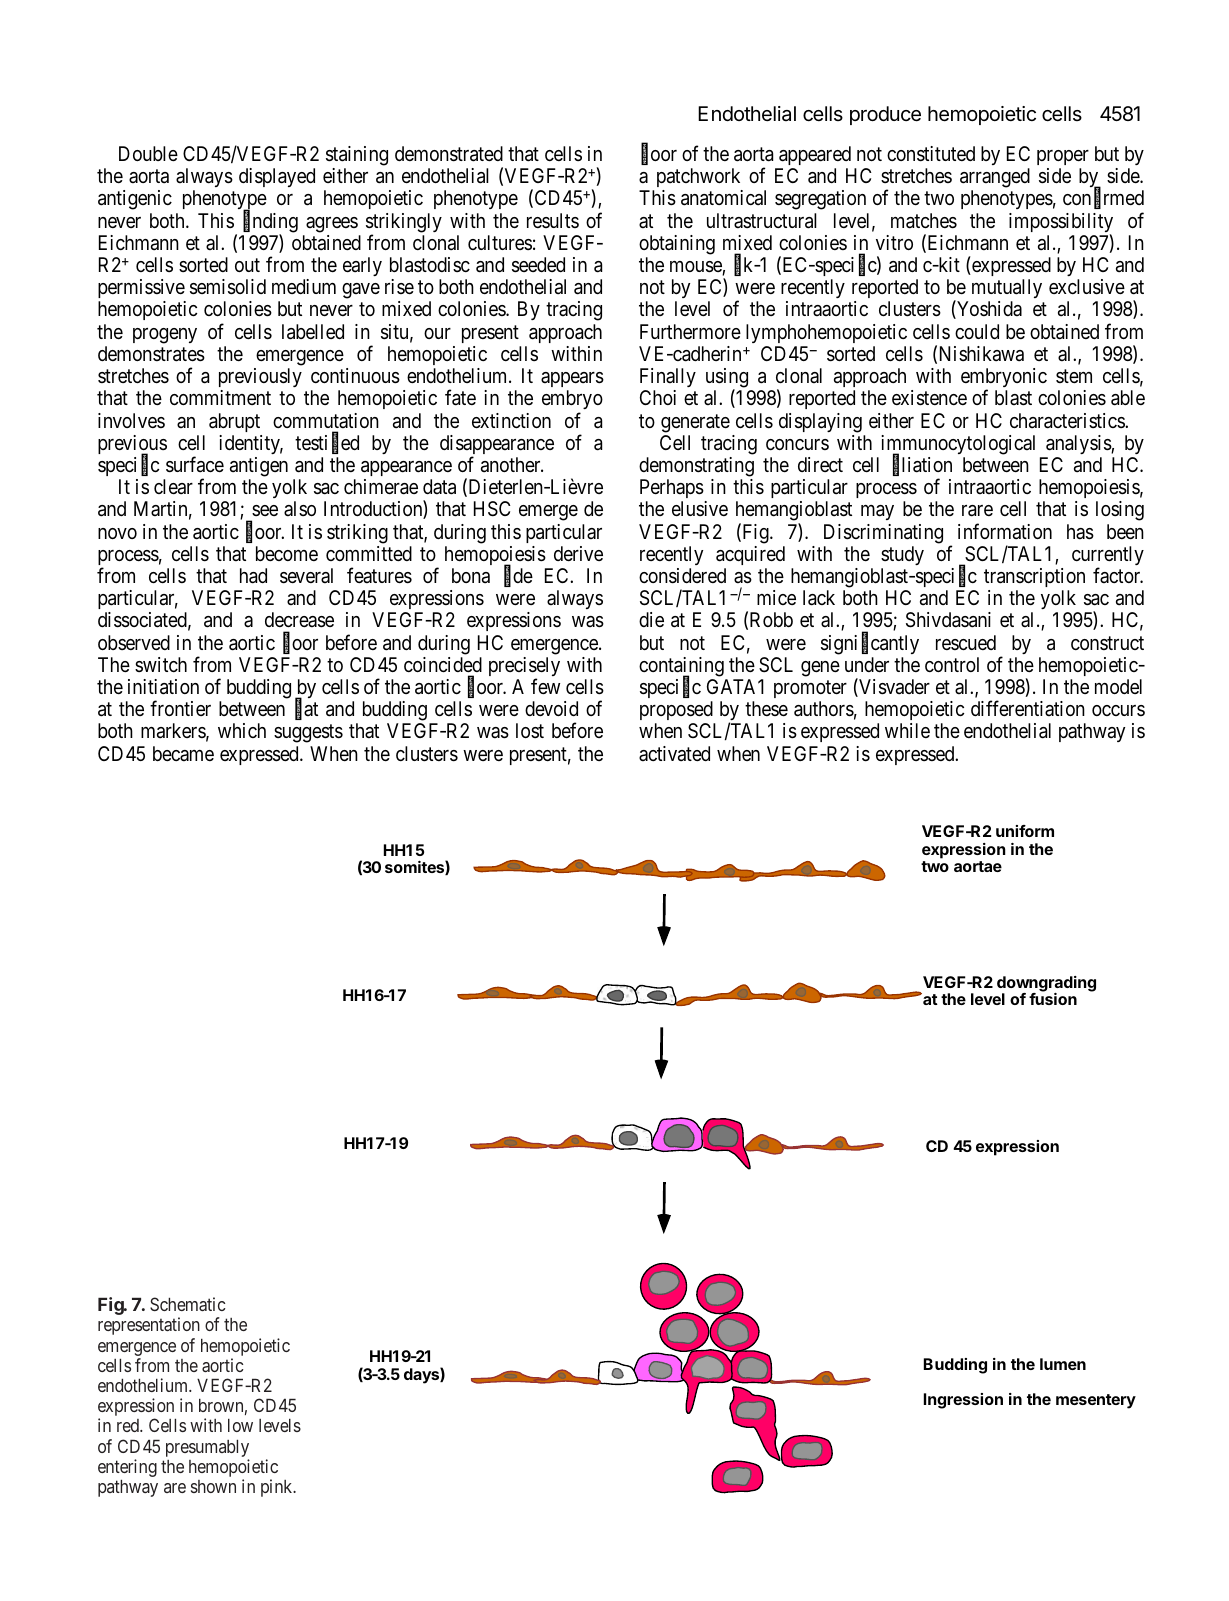 The width and height of the screenshot is (1229, 1601). What do you see at coordinates (674, 754) in the screenshot?
I see `activated` at bounding box center [674, 754].
